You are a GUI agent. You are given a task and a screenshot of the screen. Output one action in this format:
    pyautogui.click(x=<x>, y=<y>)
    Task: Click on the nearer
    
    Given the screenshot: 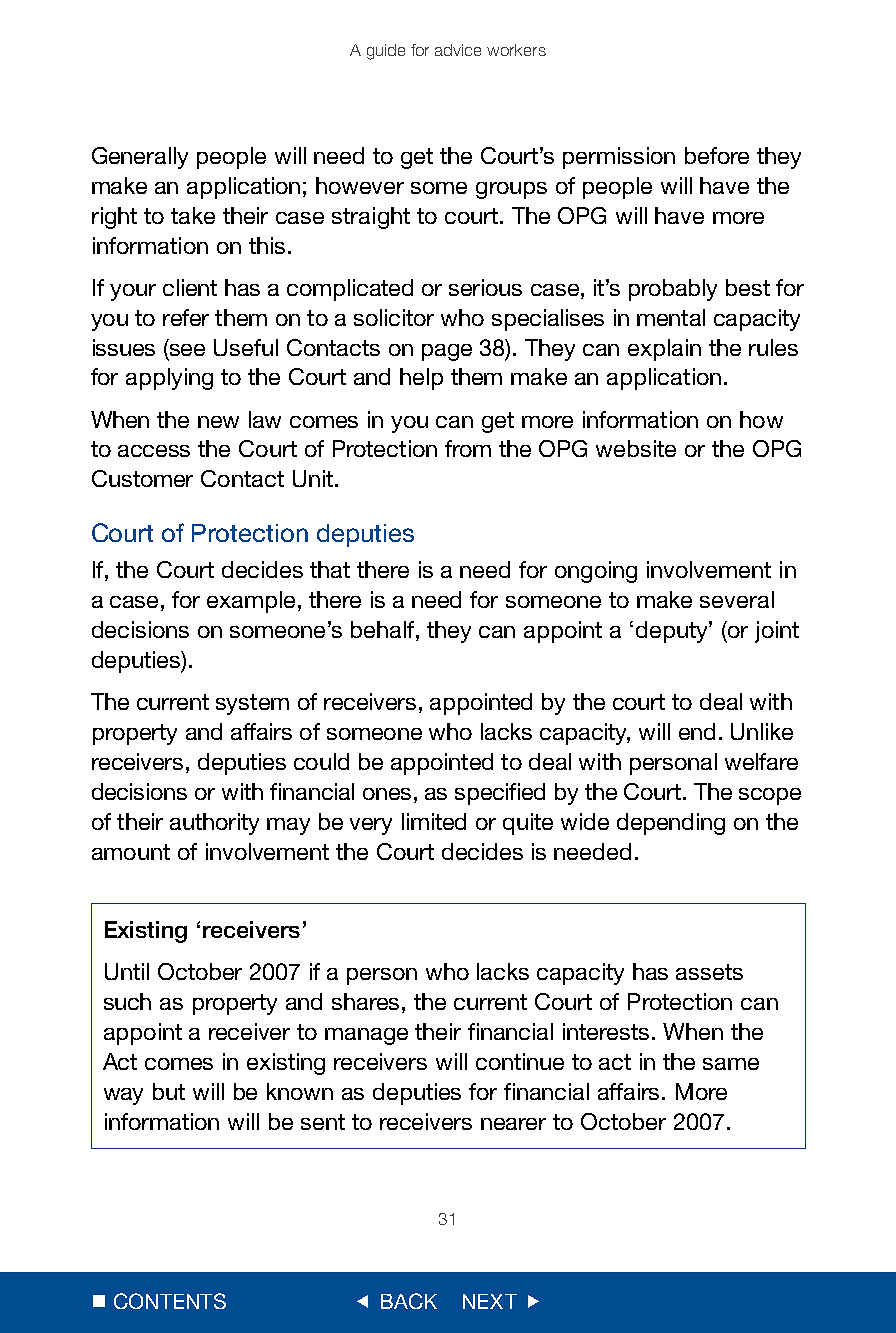 What is the action you would take?
    pyautogui.click(x=513, y=1124)
